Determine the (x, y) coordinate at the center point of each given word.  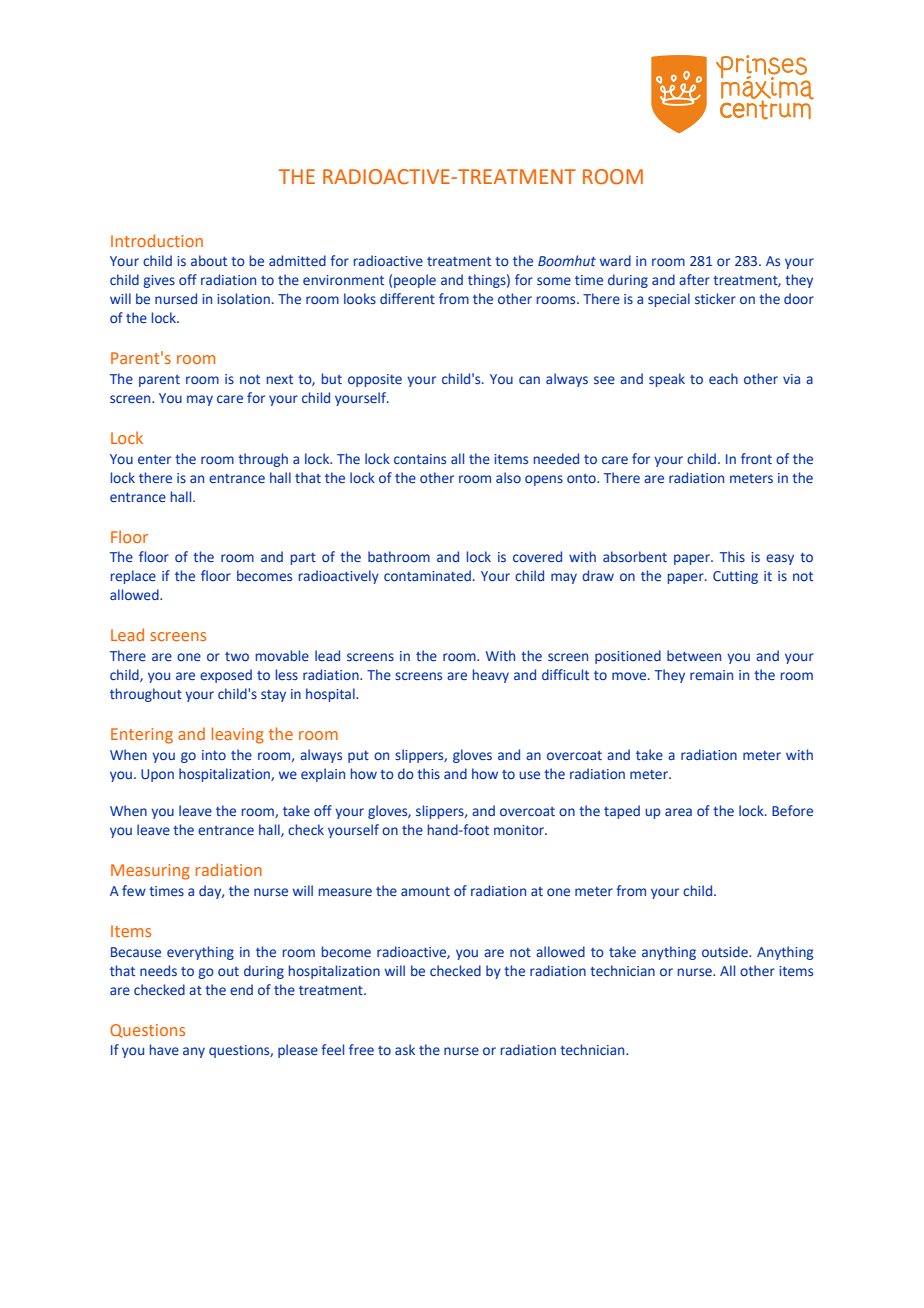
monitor (520, 830)
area (678, 812)
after (694, 279)
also (508, 477)
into (214, 755)
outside (726, 951)
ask (405, 1049)
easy (780, 559)
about (209, 260)
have (164, 1049)
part (303, 559)
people (415, 281)
